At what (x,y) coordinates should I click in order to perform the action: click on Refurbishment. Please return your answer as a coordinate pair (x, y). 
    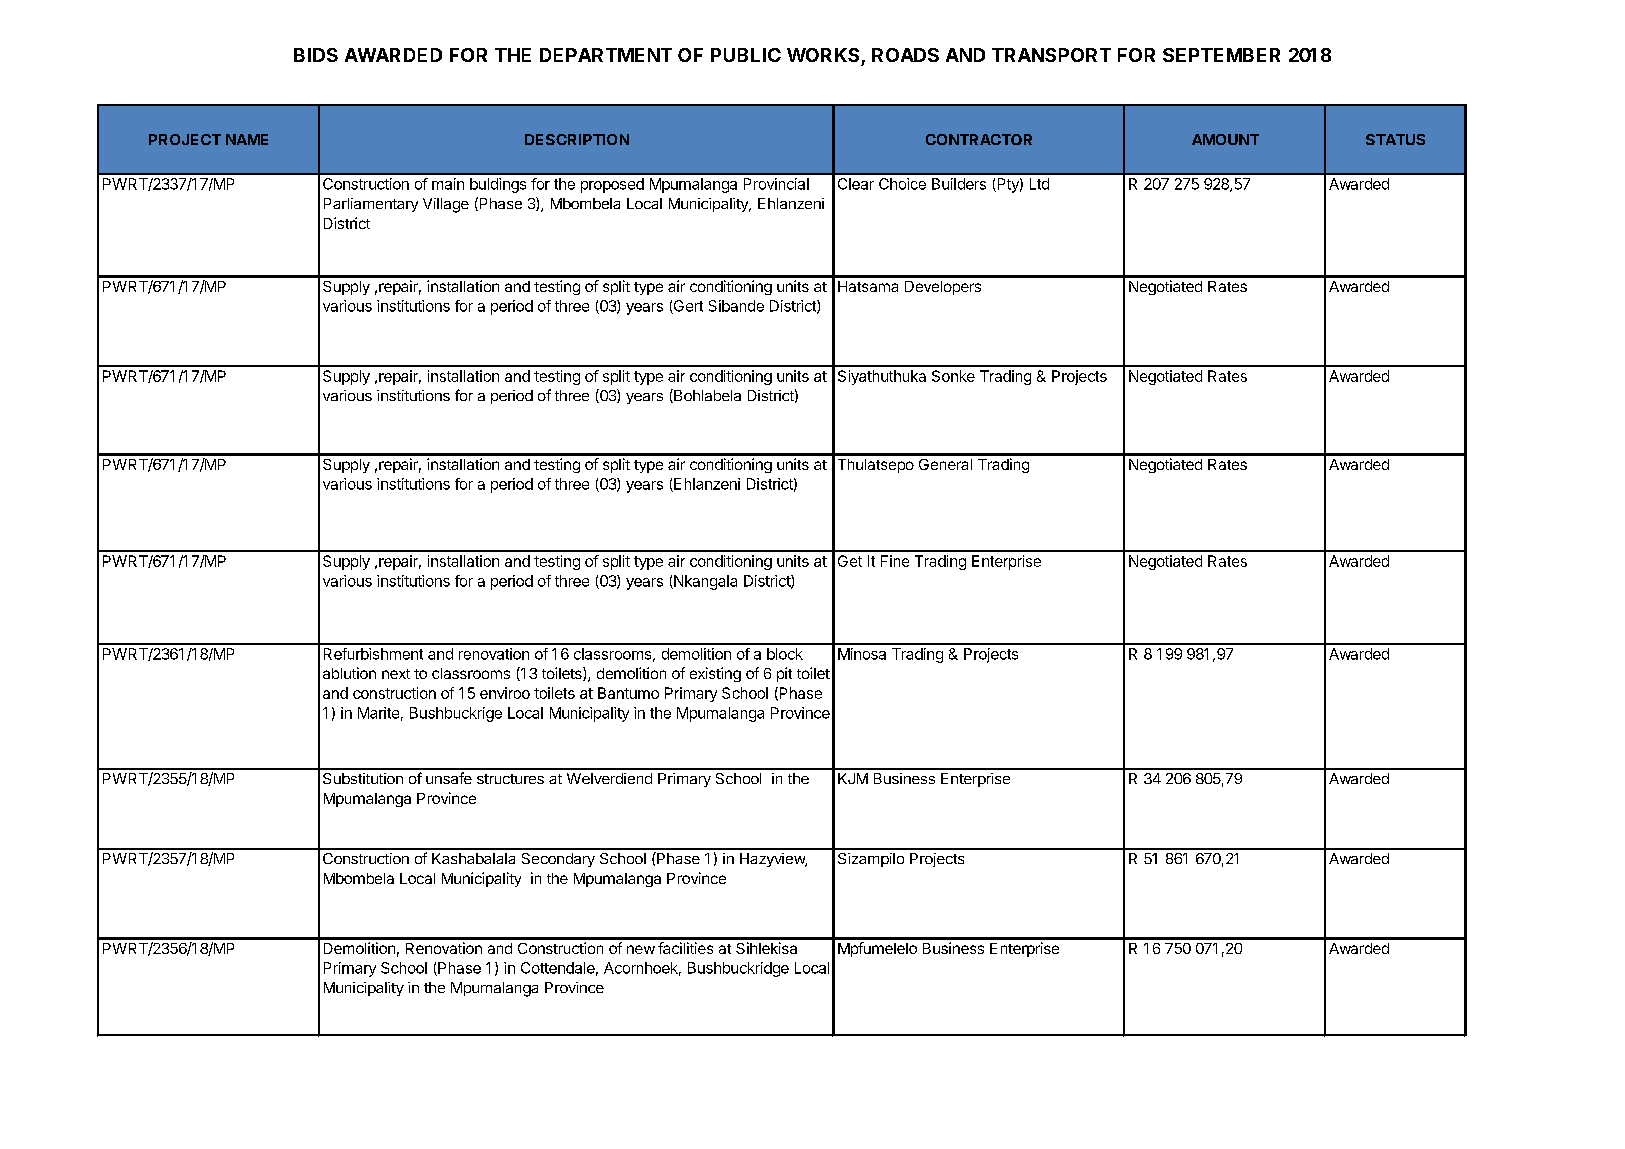
    Looking at the image, I should click on (373, 654).
